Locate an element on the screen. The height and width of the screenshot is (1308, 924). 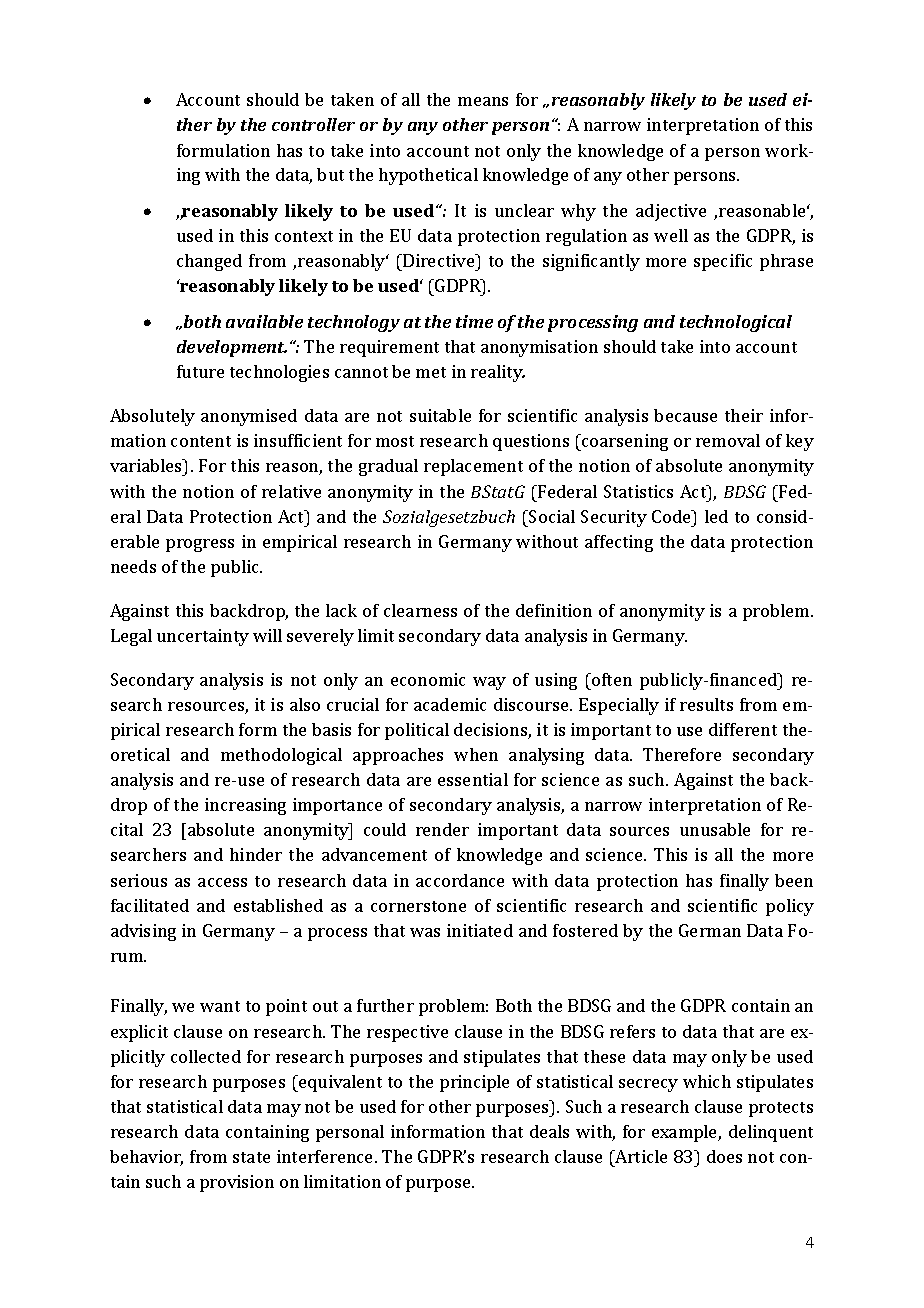
will is located at coordinates (267, 635).
